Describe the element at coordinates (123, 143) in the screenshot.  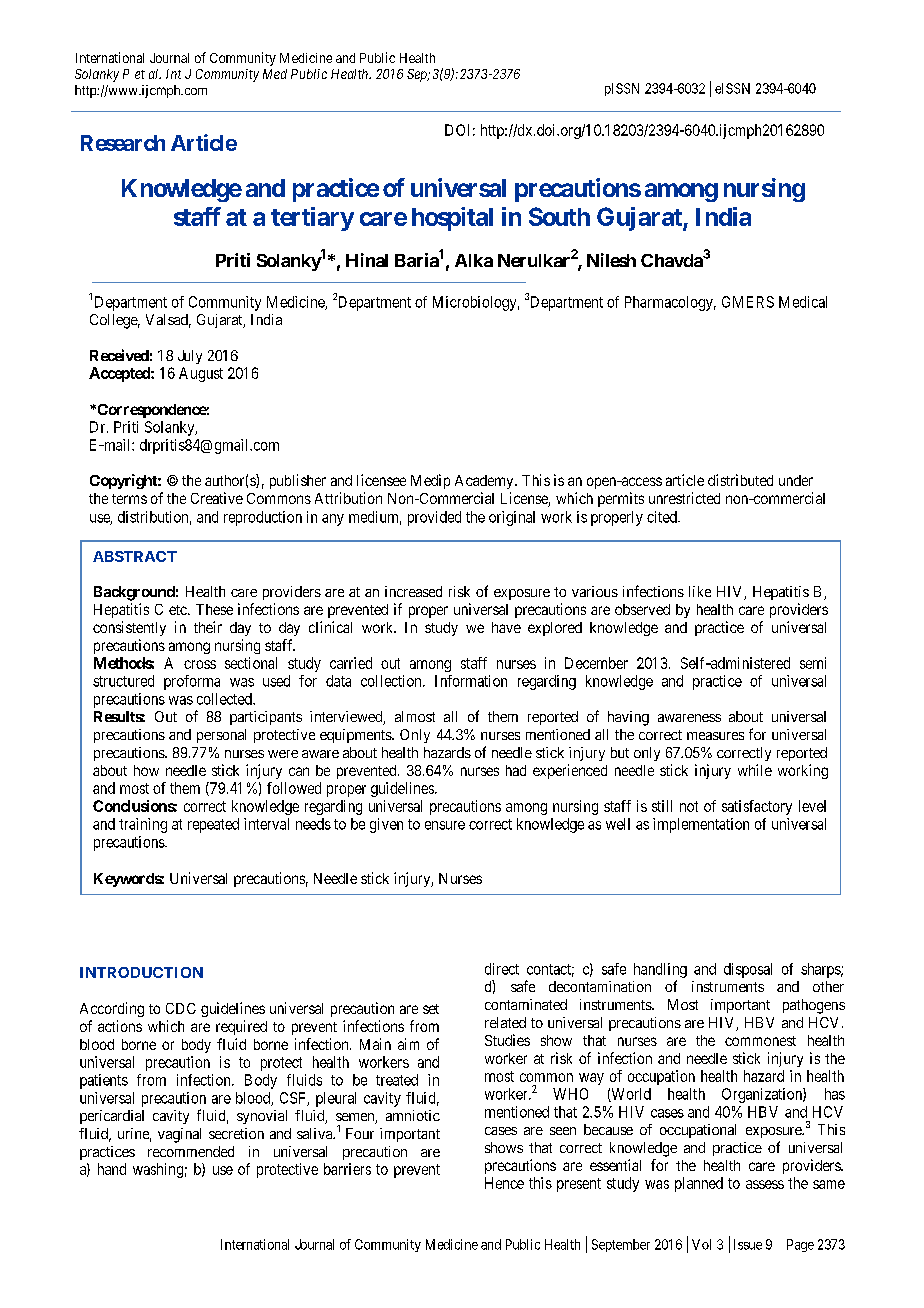
I see `Research` at that location.
